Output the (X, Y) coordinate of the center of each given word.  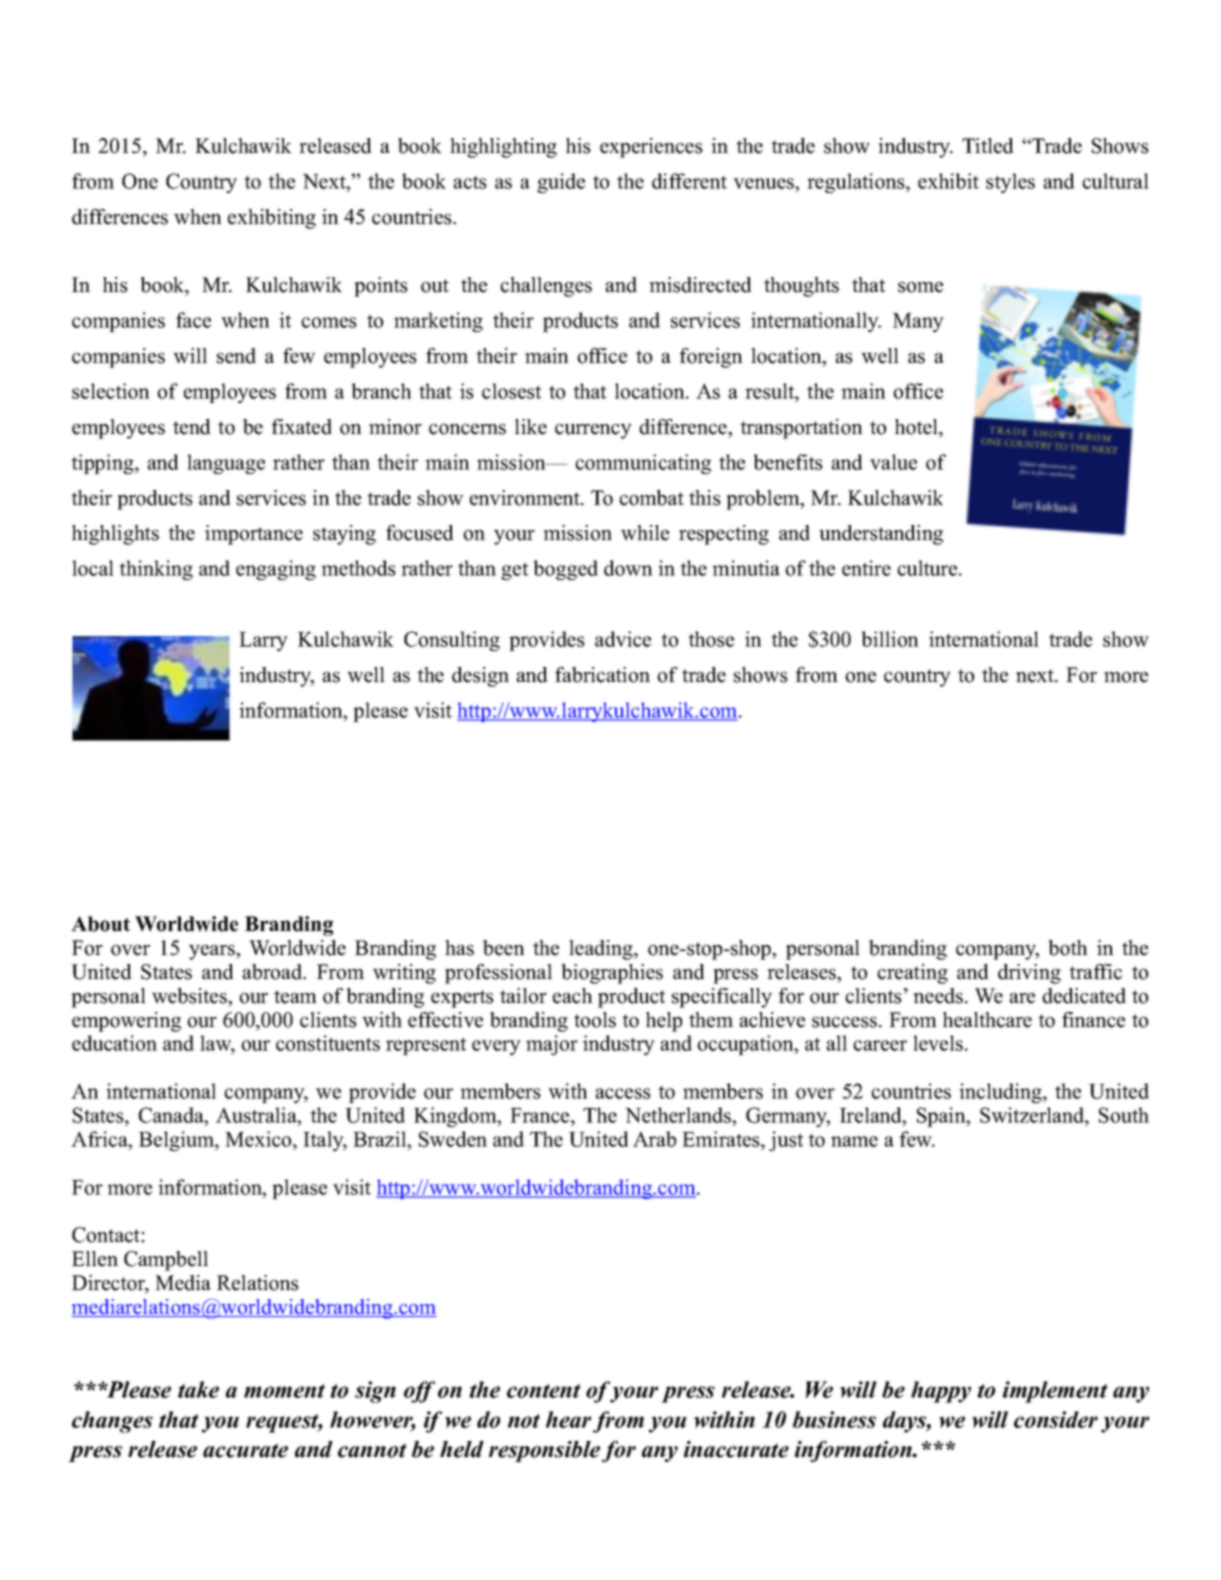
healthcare (987, 1020)
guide (561, 183)
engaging (276, 570)
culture (928, 568)
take (198, 1389)
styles (1010, 183)
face (193, 320)
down (628, 568)
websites (190, 996)
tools (595, 1020)
